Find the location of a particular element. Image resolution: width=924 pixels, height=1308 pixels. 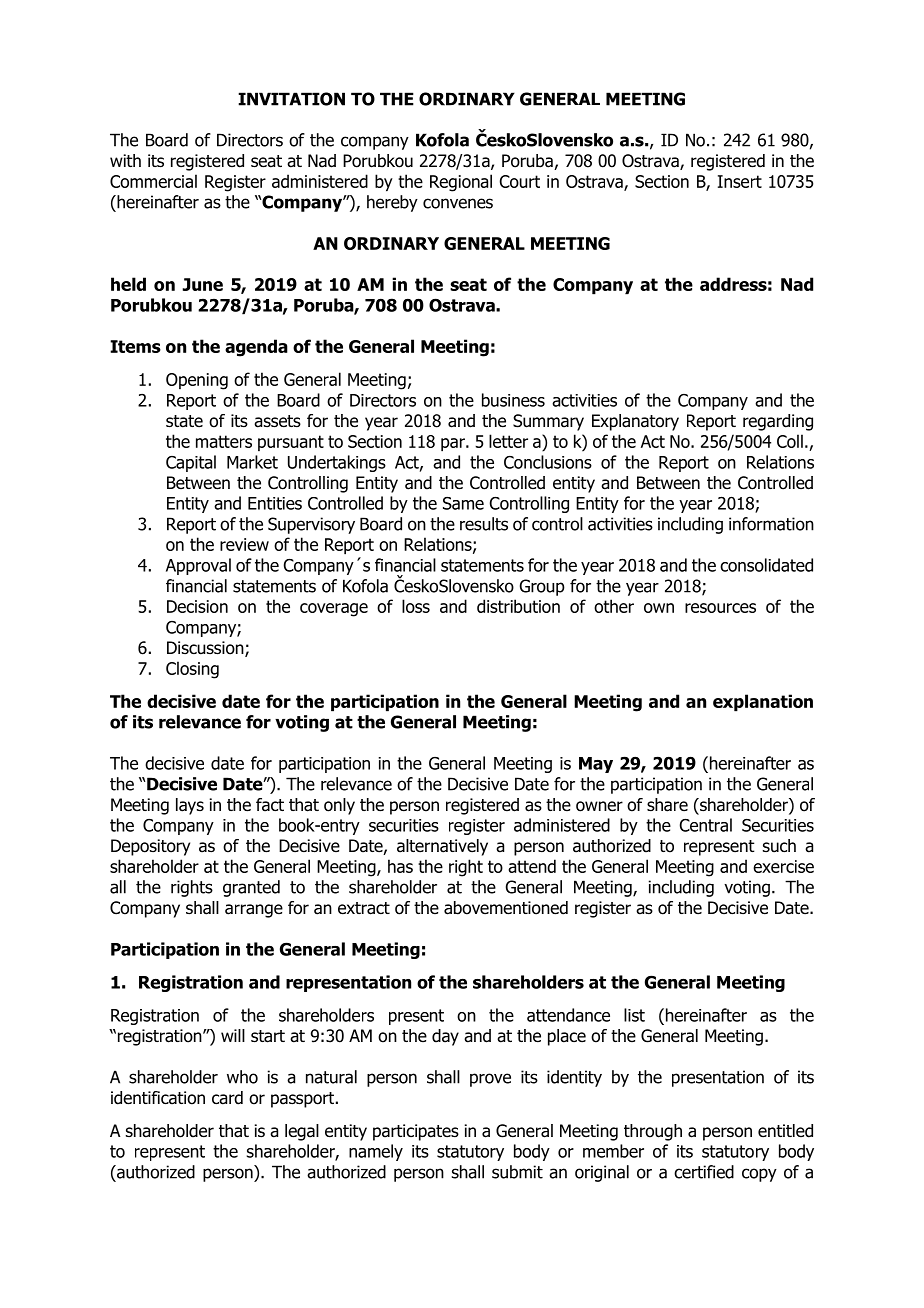

Insert is located at coordinates (740, 181).
